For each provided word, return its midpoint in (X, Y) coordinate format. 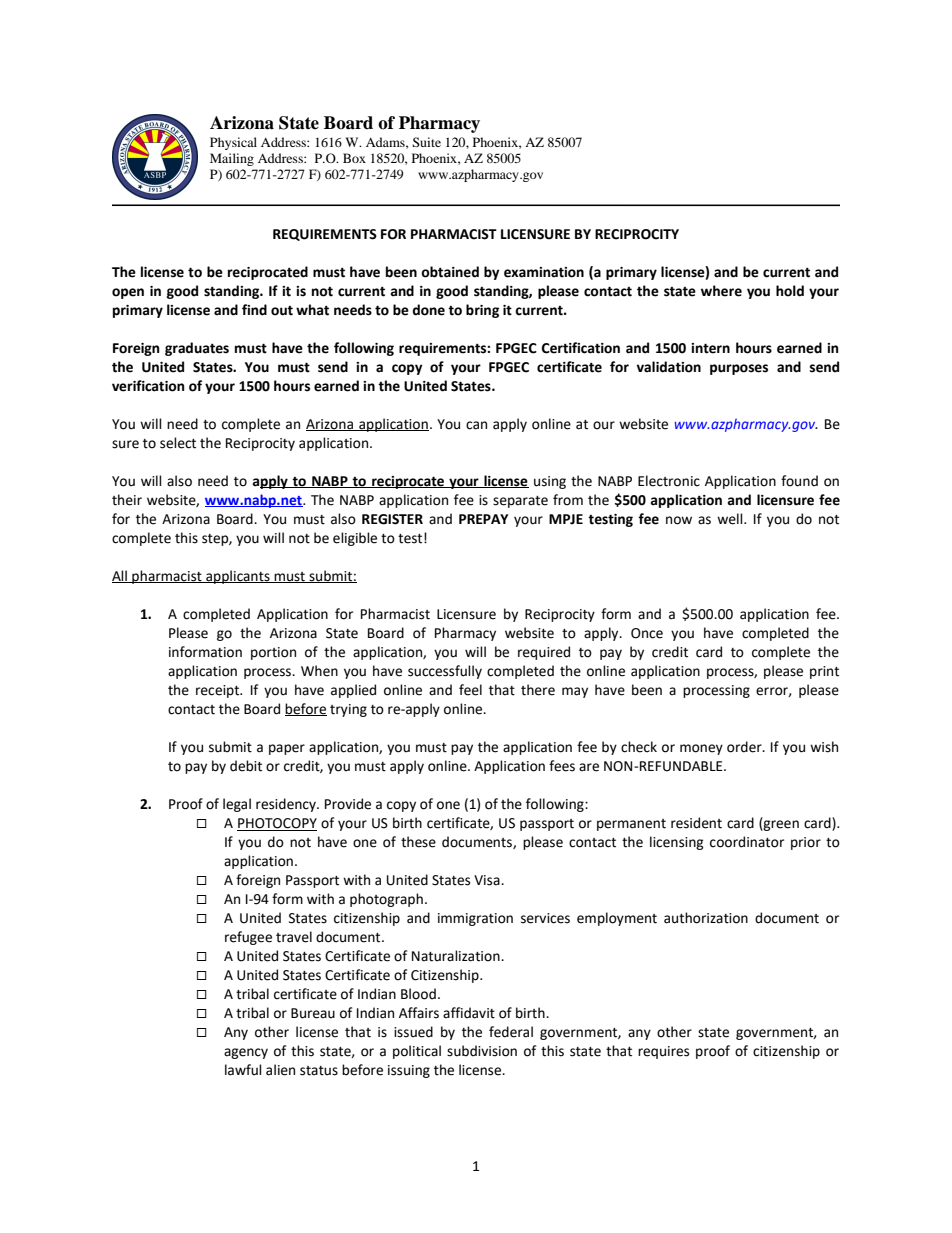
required (544, 653)
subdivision (482, 1051)
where (721, 291)
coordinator (747, 842)
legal (237, 805)
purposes (739, 369)
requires (663, 1052)
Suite (426, 142)
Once (647, 633)
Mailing (232, 159)
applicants (238, 577)
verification (148, 386)
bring (482, 311)
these (418, 842)
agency (246, 1053)
